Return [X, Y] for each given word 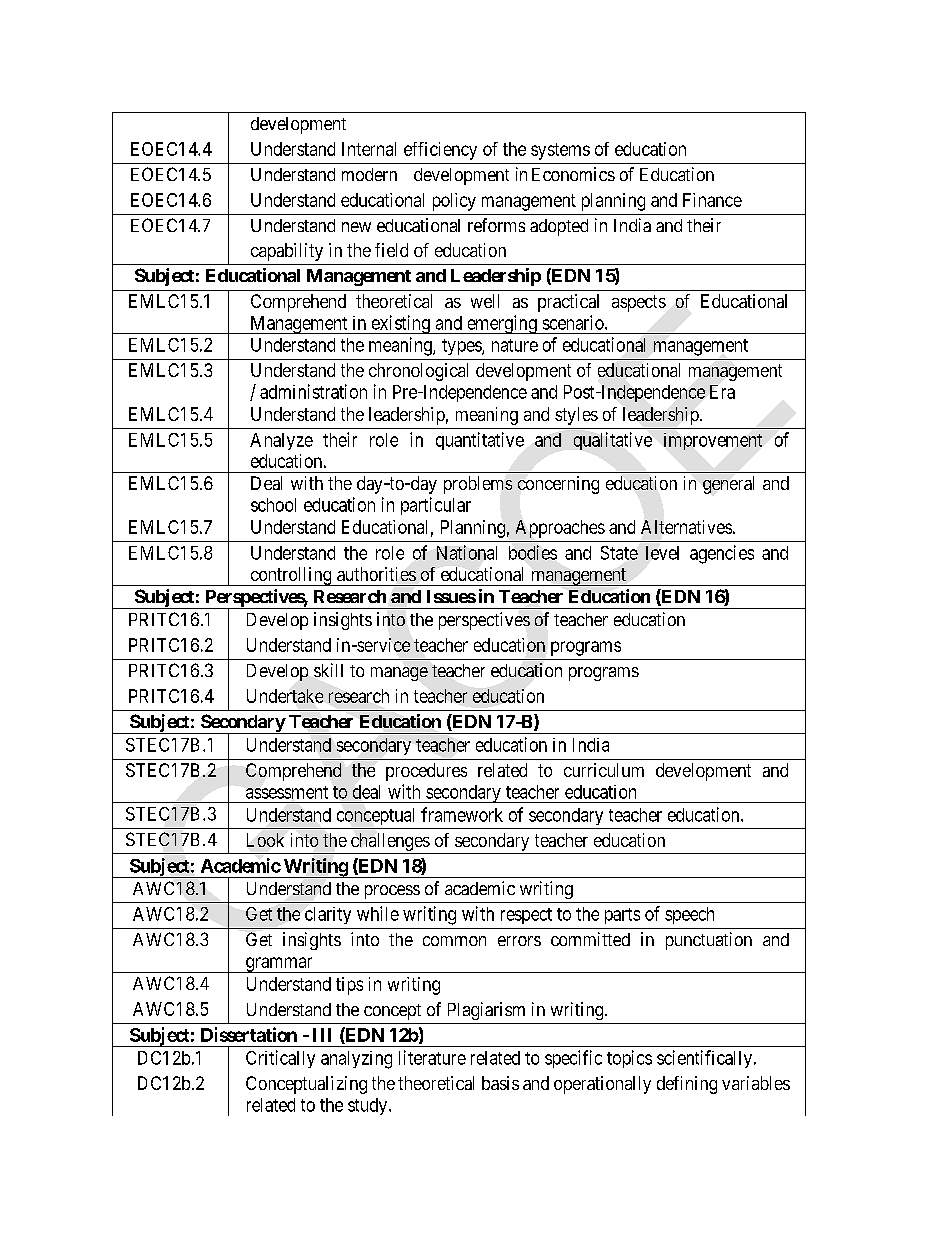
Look [265, 840]
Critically [280, 1059]
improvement [713, 441]
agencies [722, 554]
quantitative [480, 441]
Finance [712, 200]
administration [313, 391]
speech [689, 915]
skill [328, 670]
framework [462, 814]
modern [369, 174]
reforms [496, 225]
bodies [533, 552]
